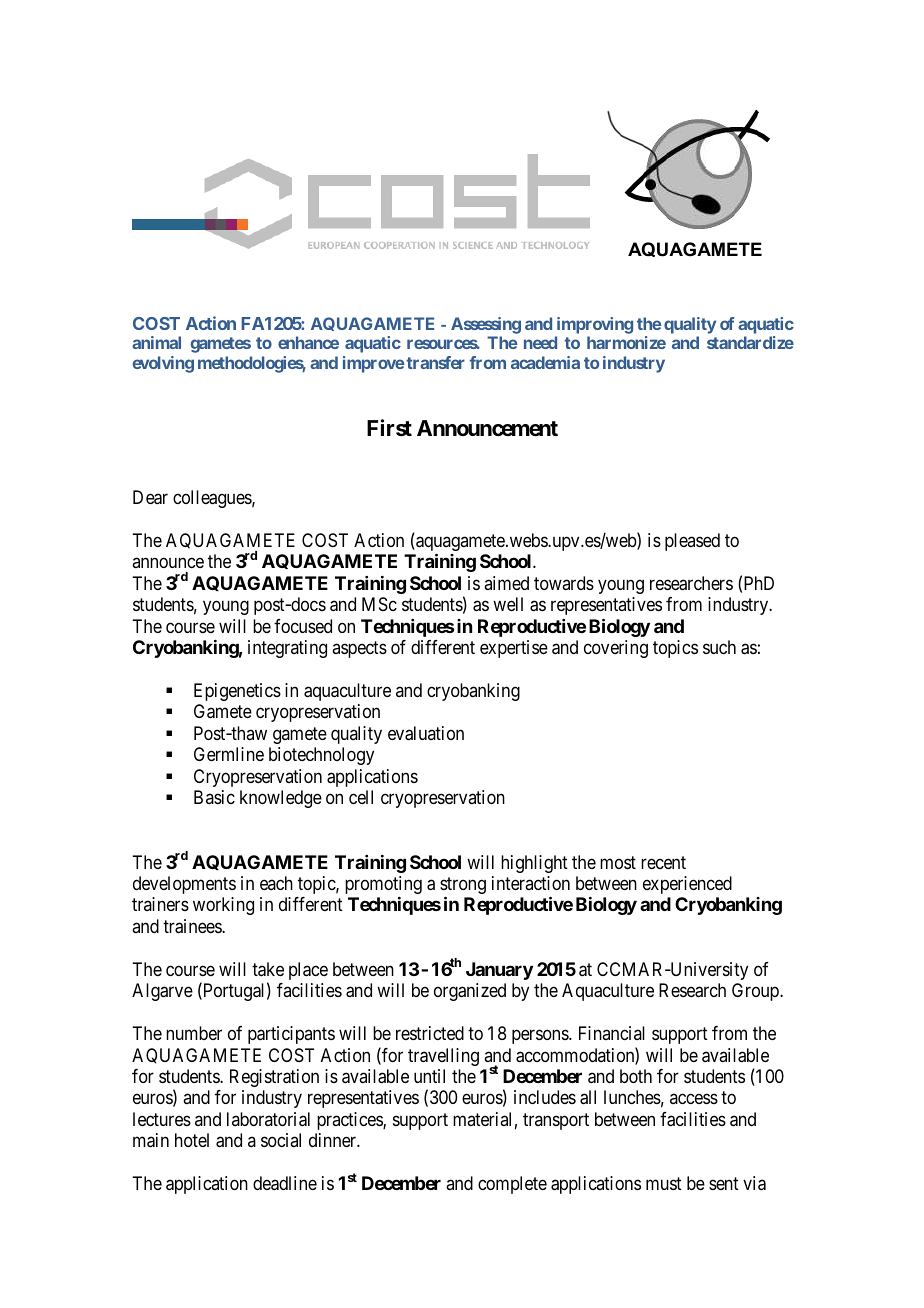  What do you see at coordinates (435, 362) in the image?
I see `transfer` at bounding box center [435, 362].
